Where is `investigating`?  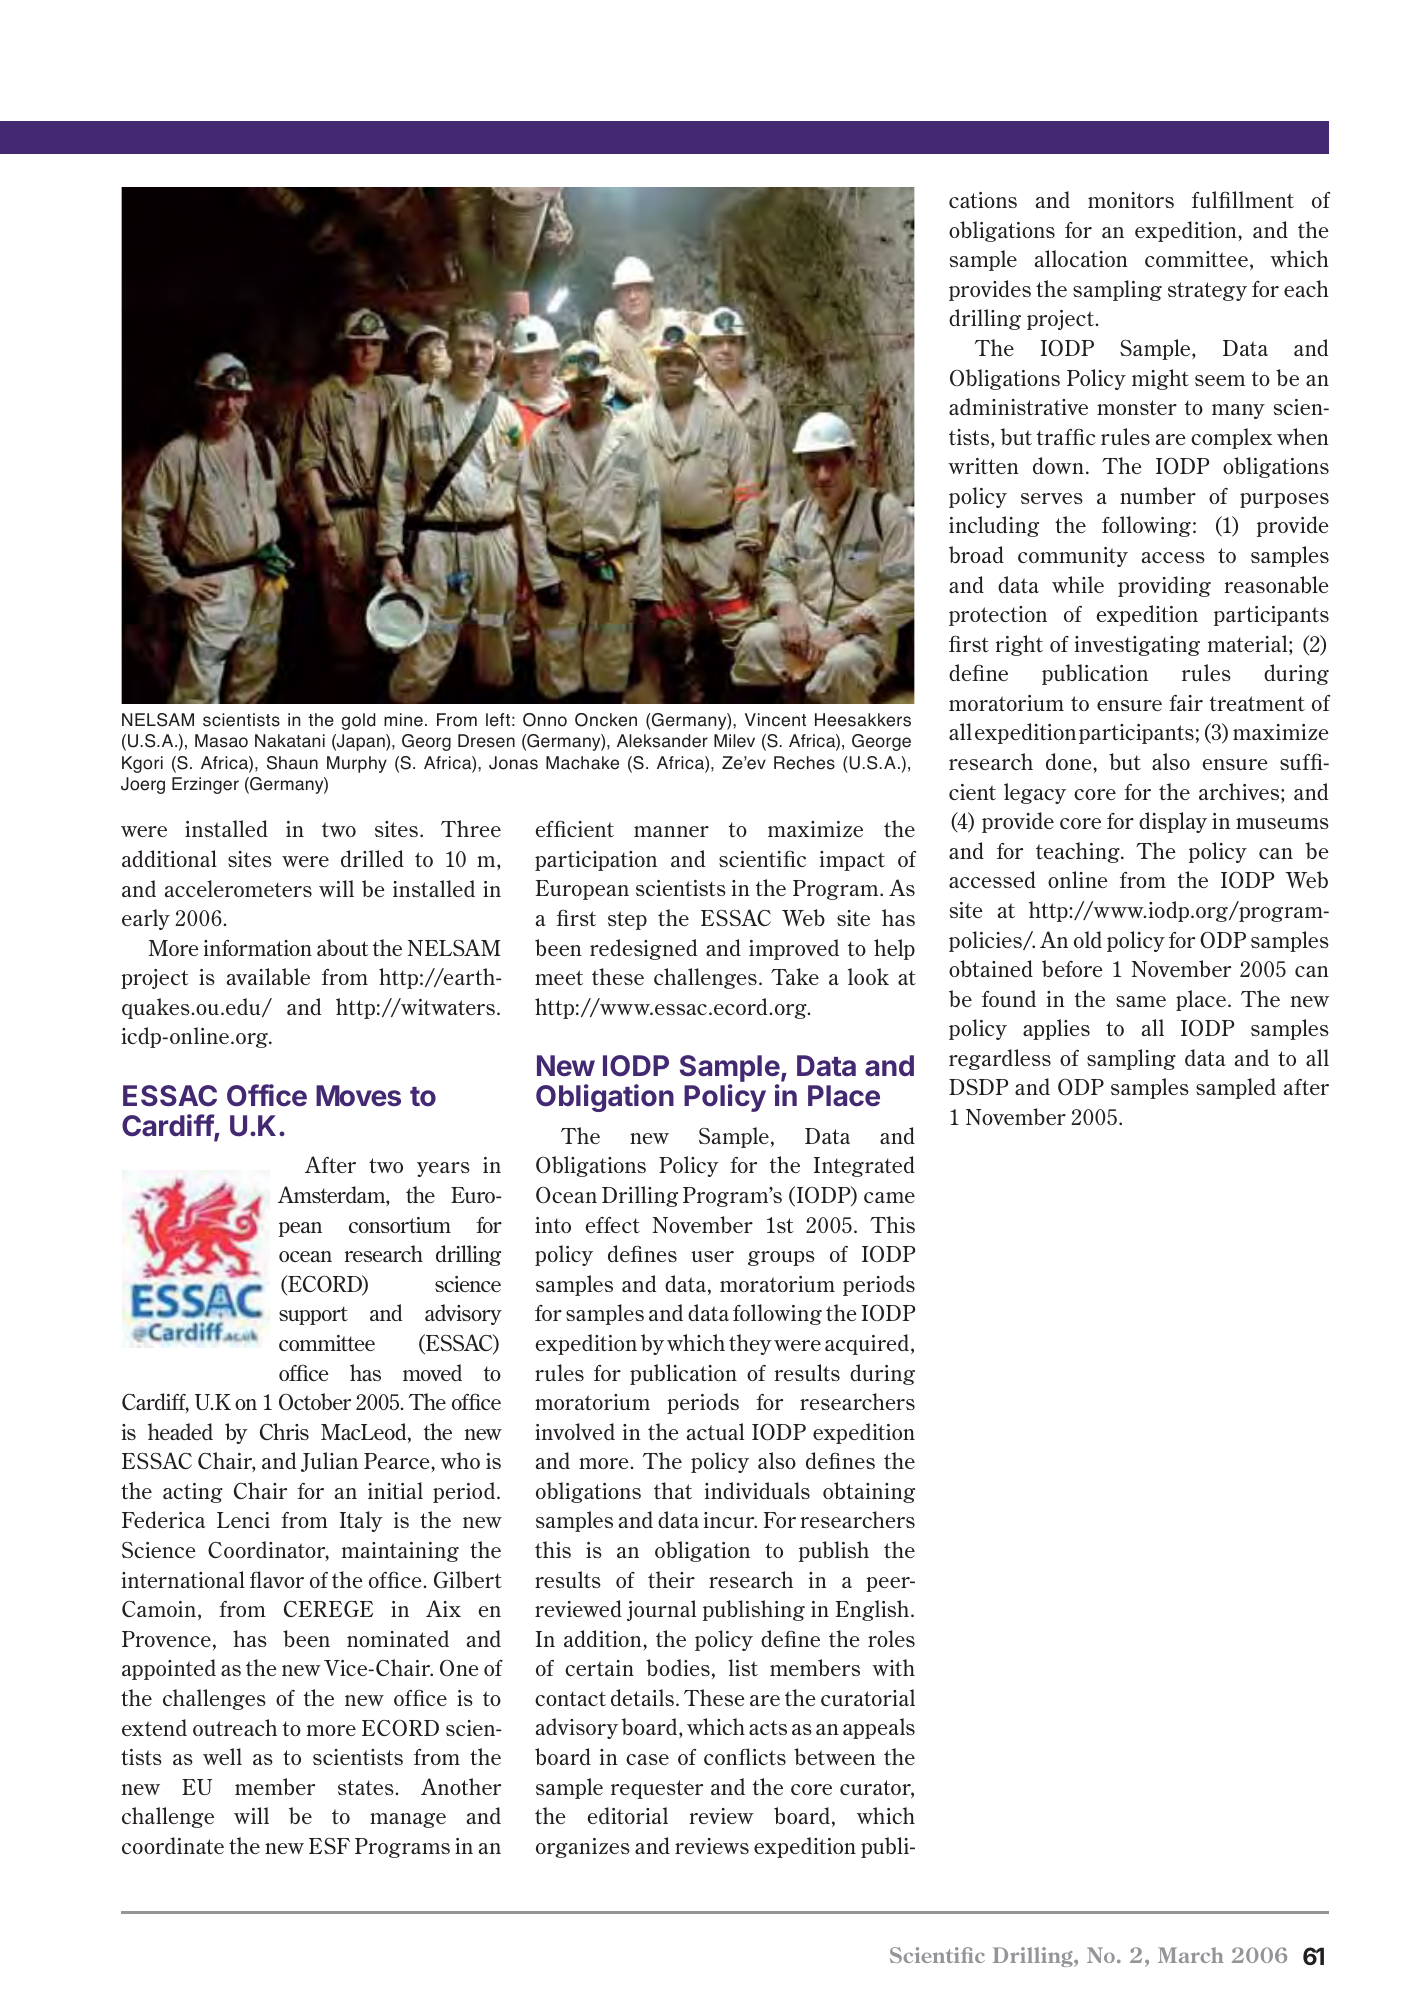 investigating is located at coordinates (1137, 646).
